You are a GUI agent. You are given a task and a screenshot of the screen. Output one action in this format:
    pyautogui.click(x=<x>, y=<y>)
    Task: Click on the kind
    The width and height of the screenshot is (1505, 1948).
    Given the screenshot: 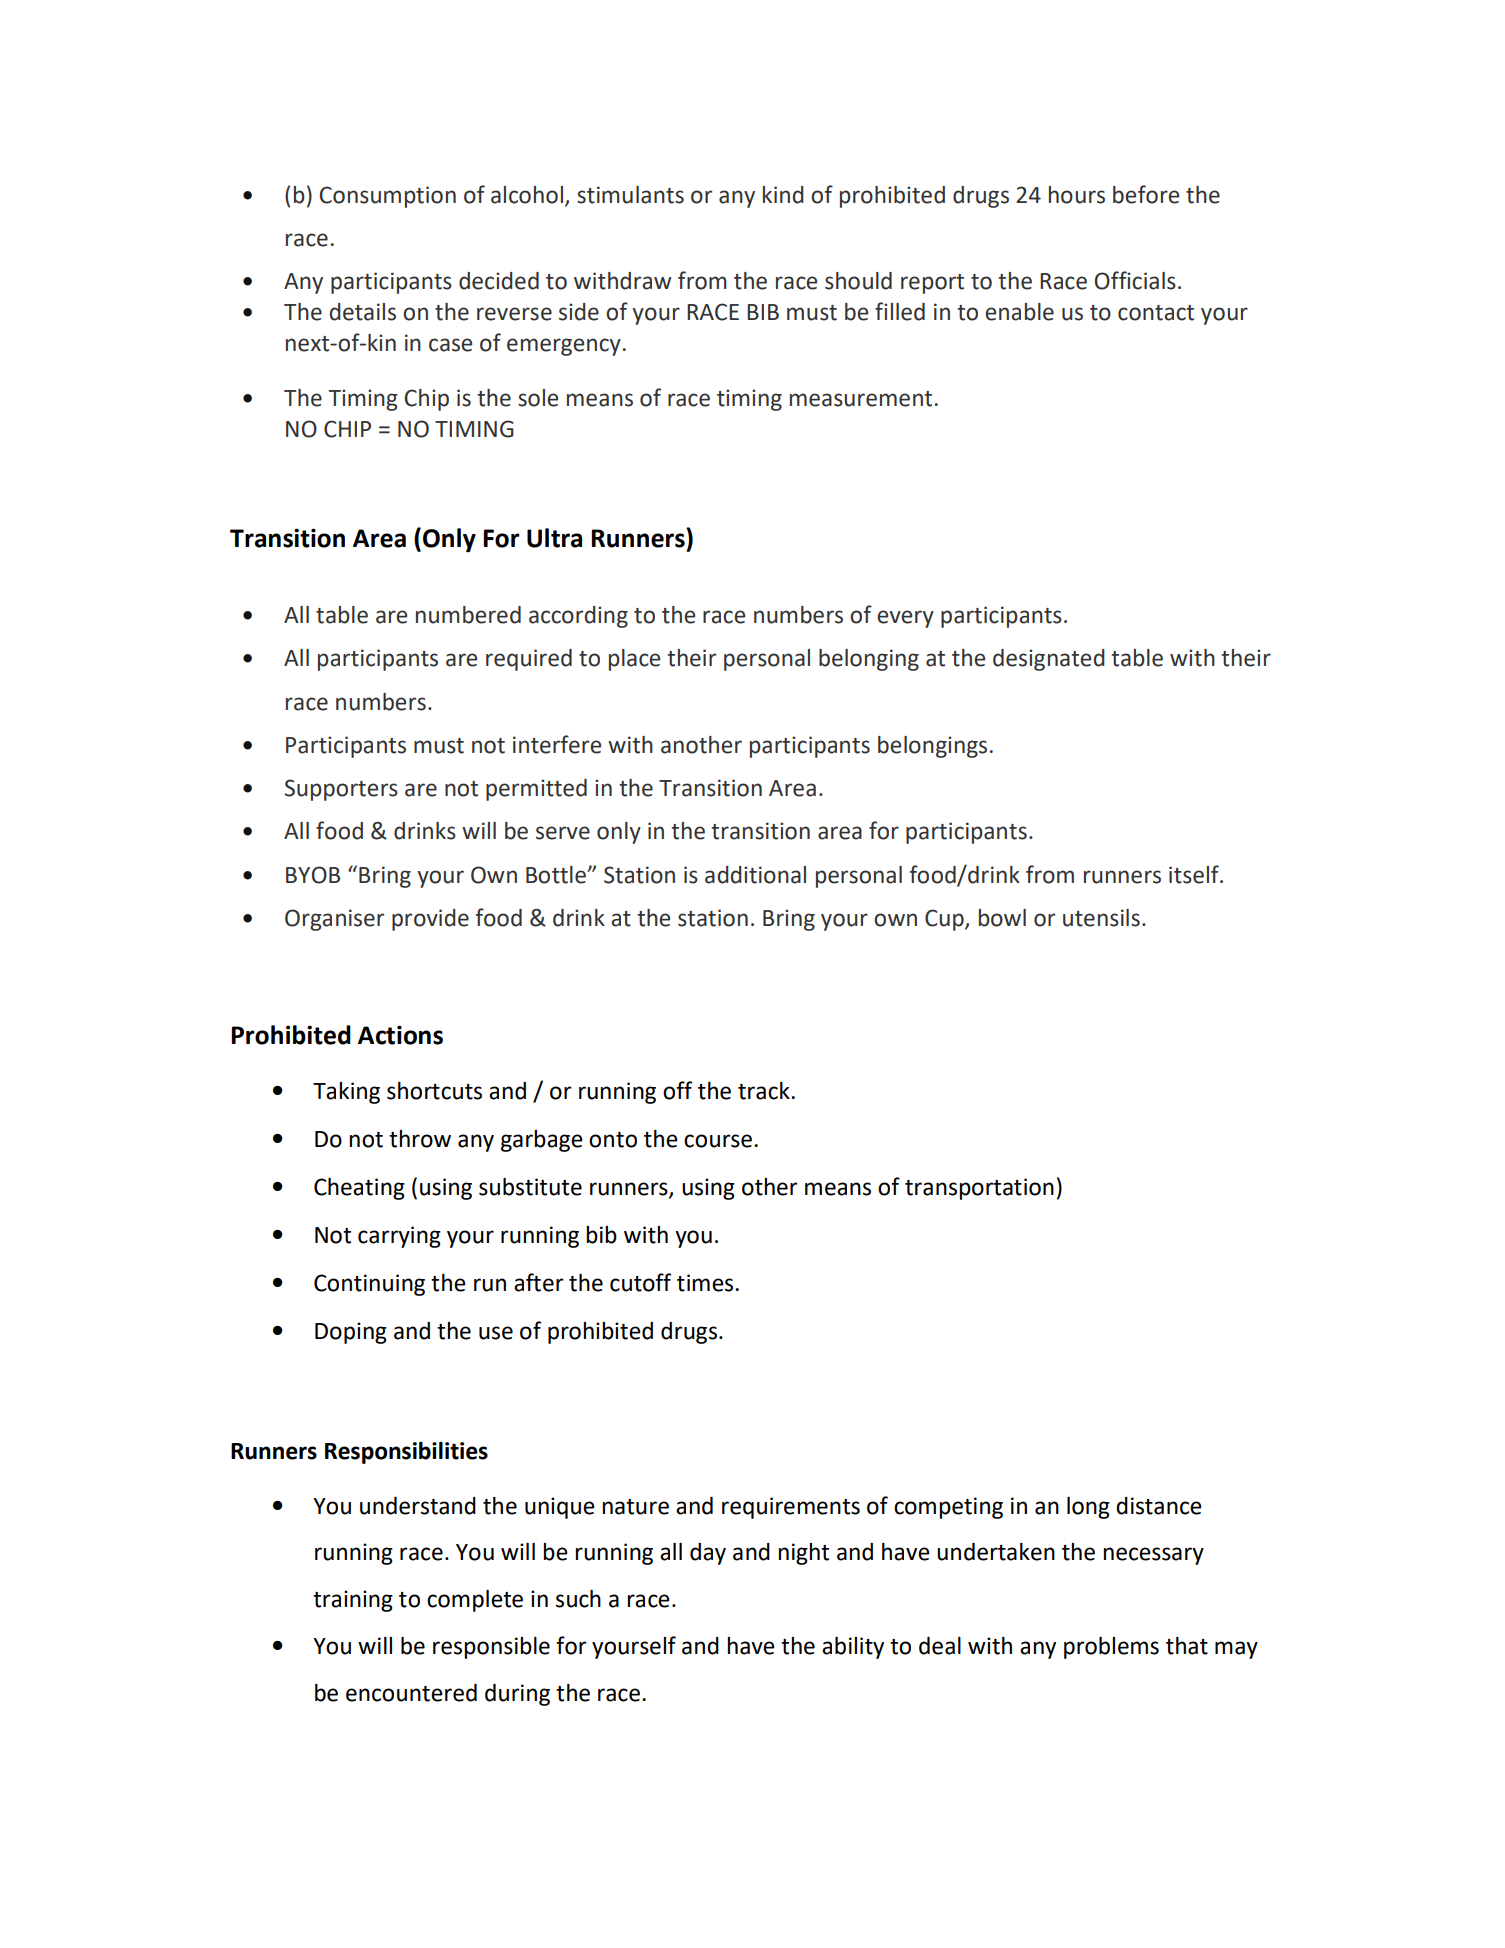 What is the action you would take?
    pyautogui.click(x=783, y=195)
